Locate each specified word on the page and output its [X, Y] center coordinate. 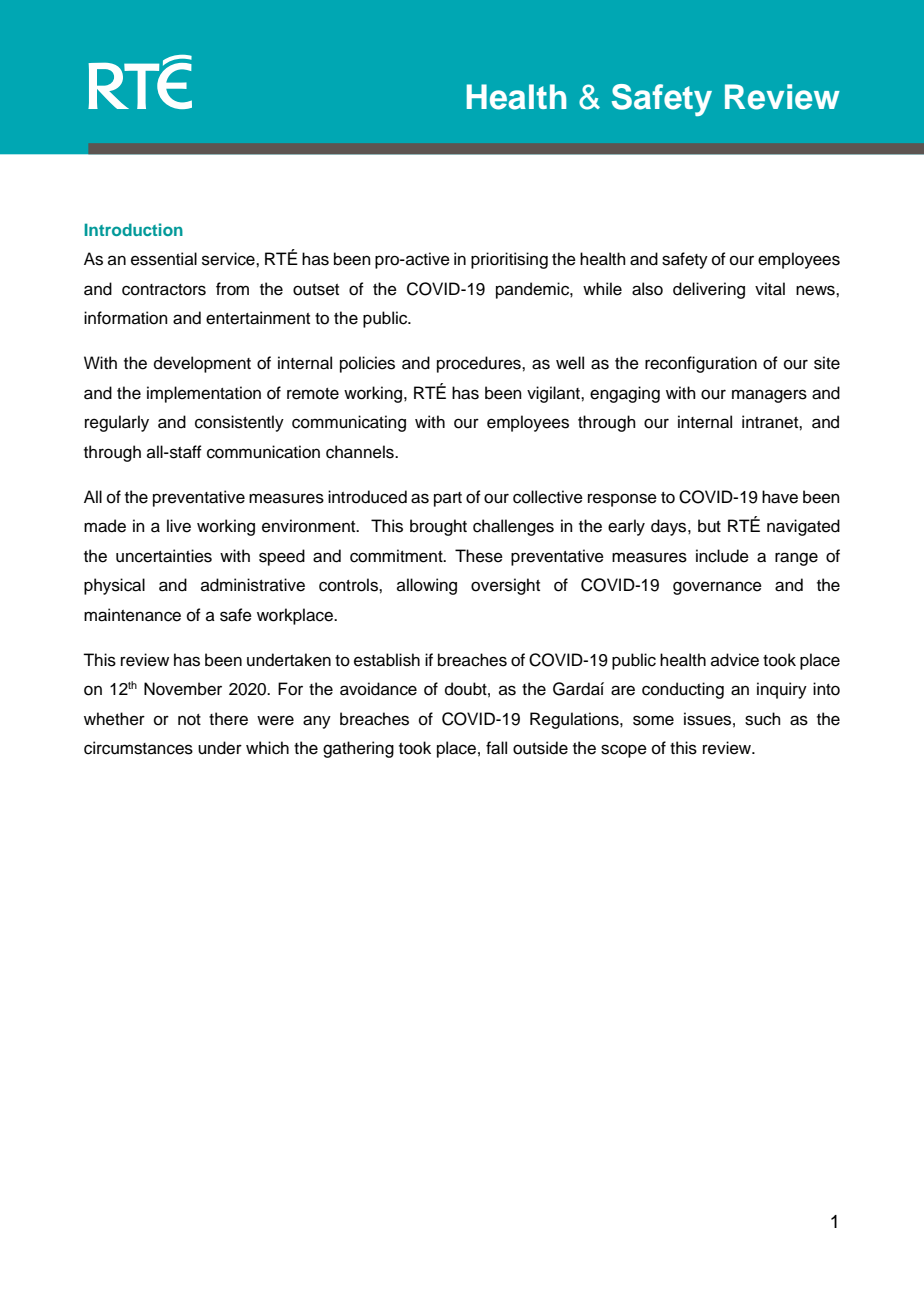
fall [496, 748]
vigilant [554, 394]
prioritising [509, 260]
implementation [204, 394]
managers [769, 396]
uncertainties [164, 556]
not [189, 720]
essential [164, 259]
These [479, 556]
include [722, 556]
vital [770, 289]
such [763, 719]
